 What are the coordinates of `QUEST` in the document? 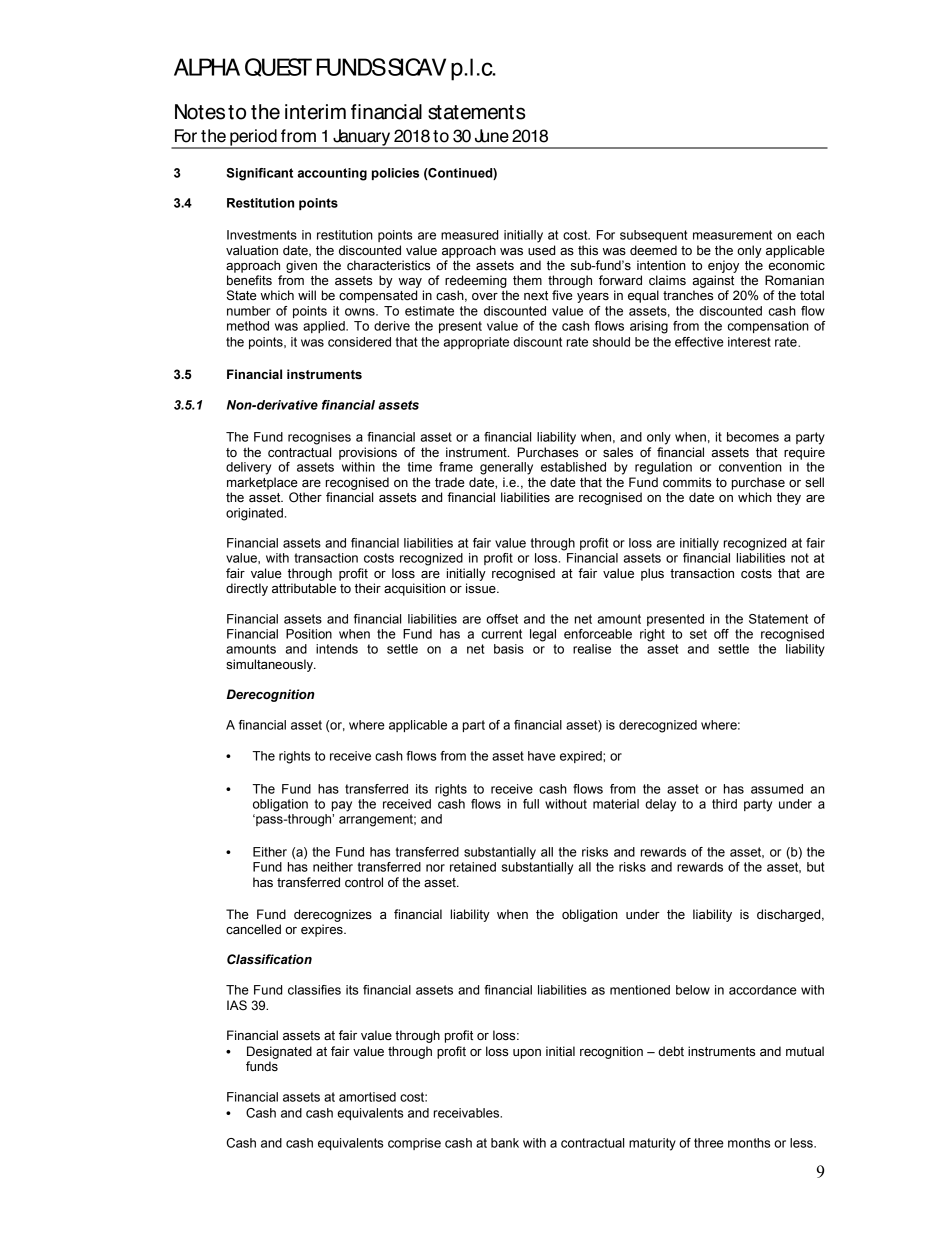 It's located at (278, 67).
